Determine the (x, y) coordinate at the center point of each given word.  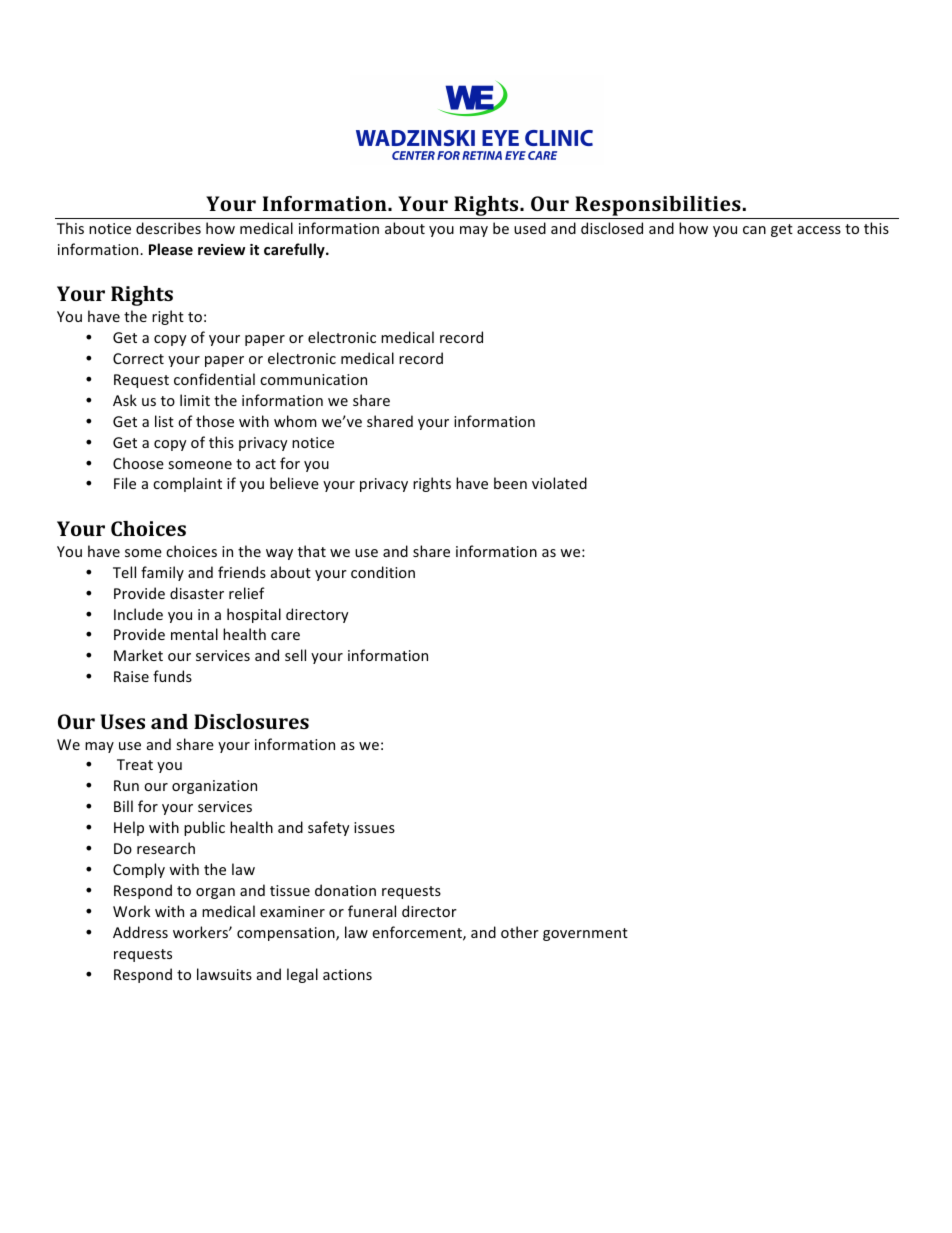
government (585, 934)
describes (168, 228)
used (530, 228)
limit (195, 400)
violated (559, 483)
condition (383, 572)
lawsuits (224, 974)
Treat (135, 764)
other (520, 932)
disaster (197, 593)
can (754, 230)
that (312, 551)
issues (374, 827)
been (510, 483)
